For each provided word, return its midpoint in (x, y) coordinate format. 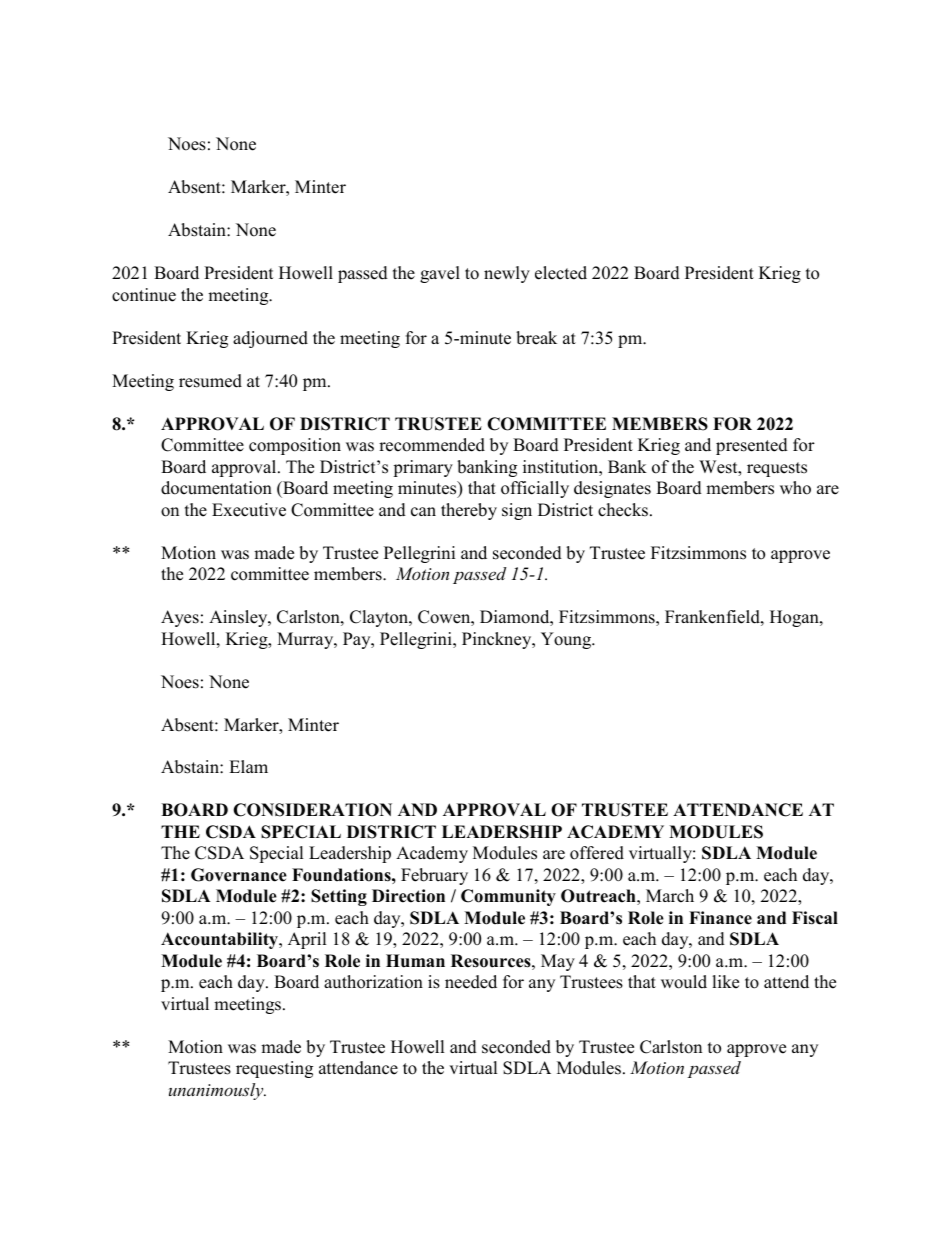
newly (507, 274)
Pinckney (498, 640)
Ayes (180, 618)
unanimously (217, 1091)
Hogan (795, 618)
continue (144, 295)
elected (561, 273)
